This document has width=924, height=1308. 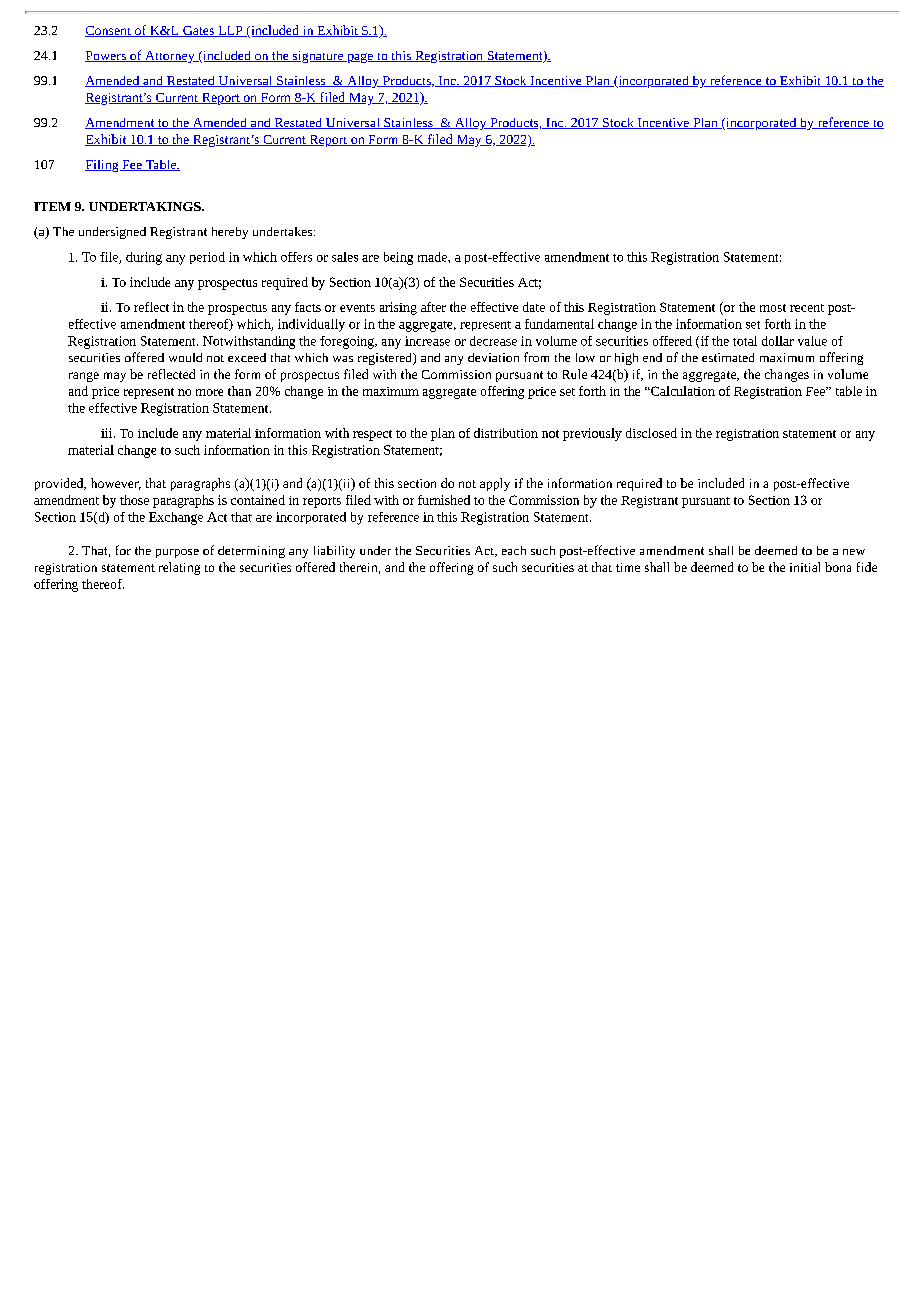 I want to click on most, so click(x=773, y=308).
